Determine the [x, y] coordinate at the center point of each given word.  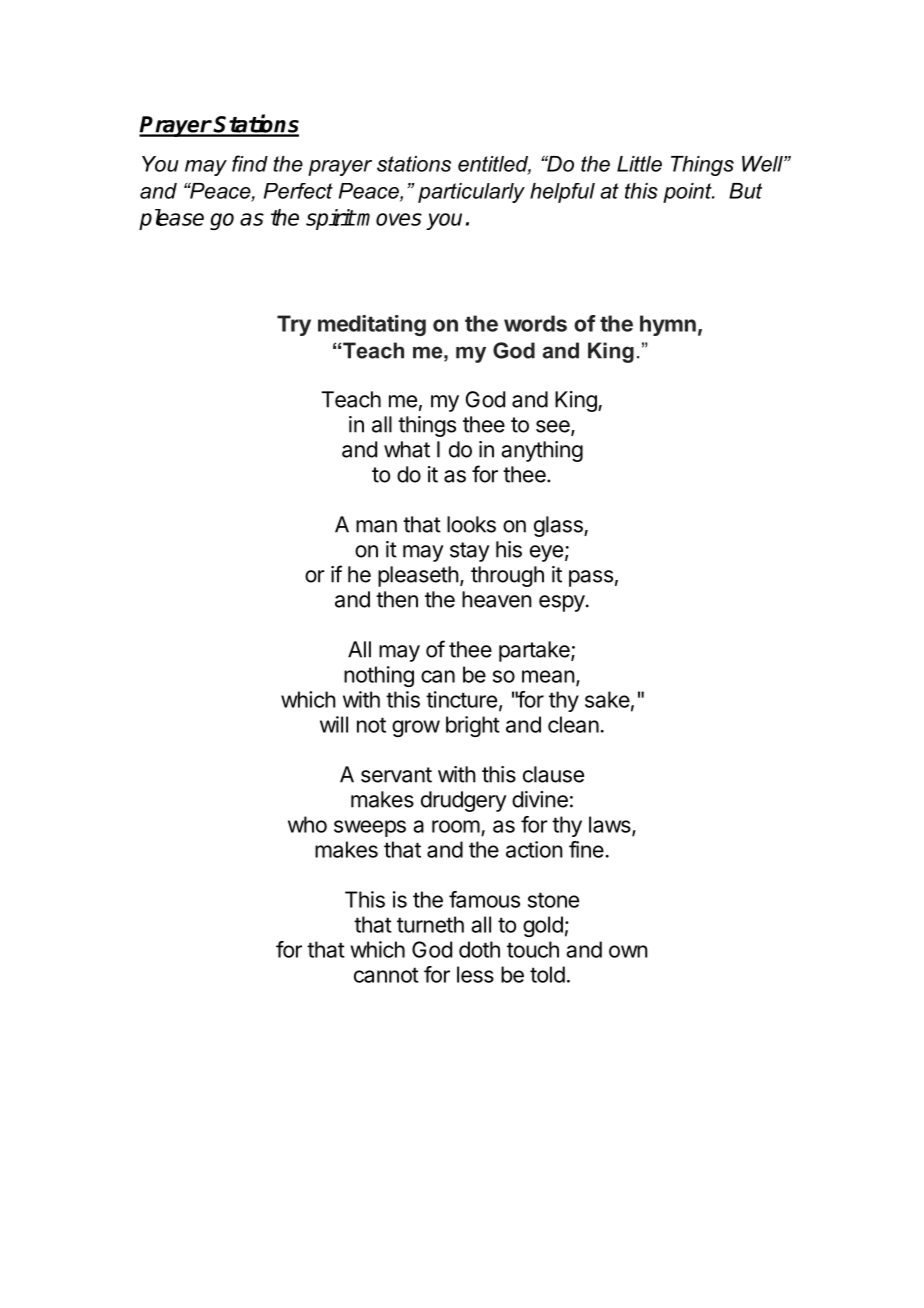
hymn [668, 325]
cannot [386, 975]
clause [553, 774]
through [507, 576]
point [688, 193]
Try [294, 325]
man [376, 526]
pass [591, 578]
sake [607, 699]
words [535, 323]
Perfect [298, 191]
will [334, 724]
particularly [471, 193]
